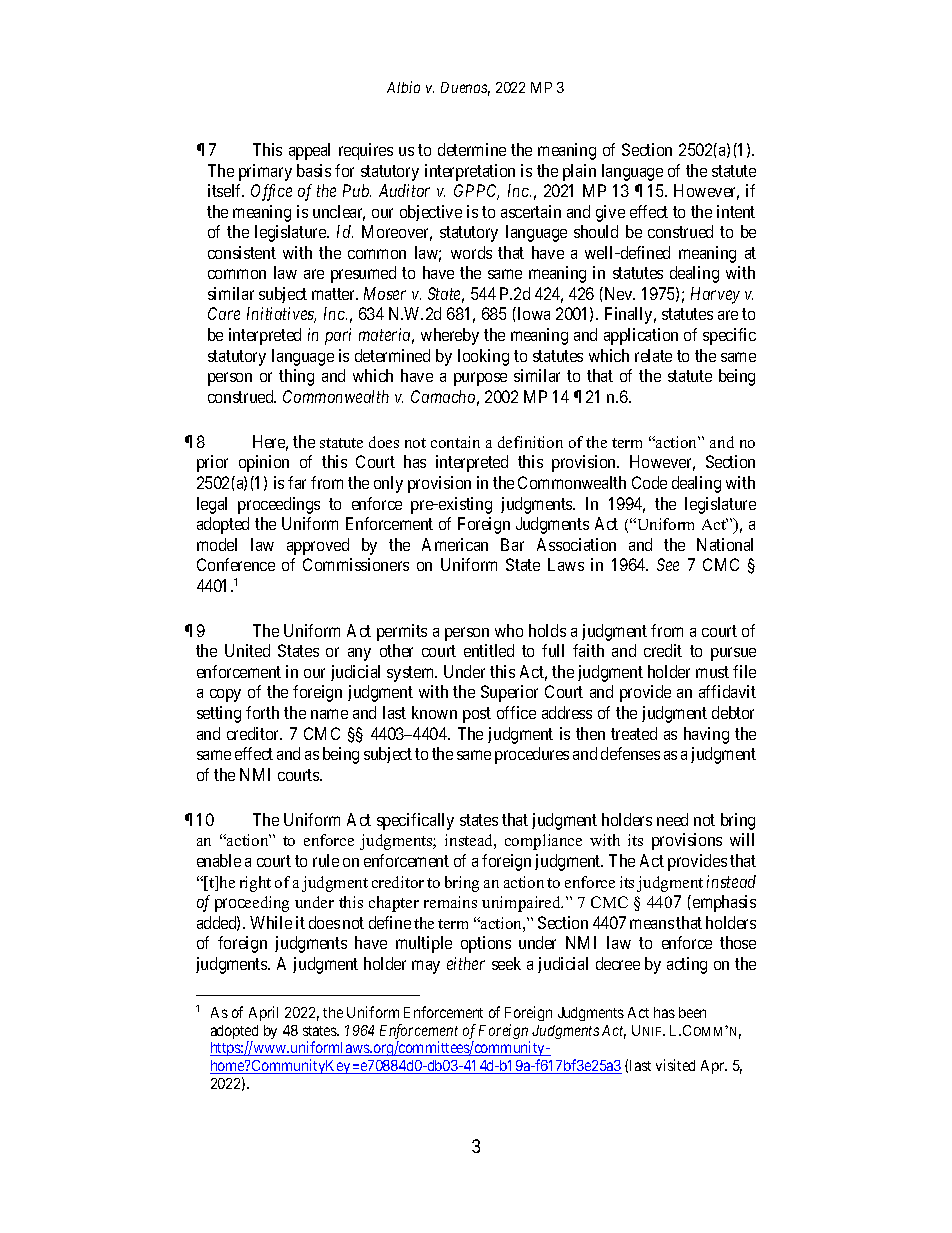 The width and height of the screenshot is (952, 1233). What do you see at coordinates (477, 715) in the screenshot?
I see `post` at bounding box center [477, 715].
